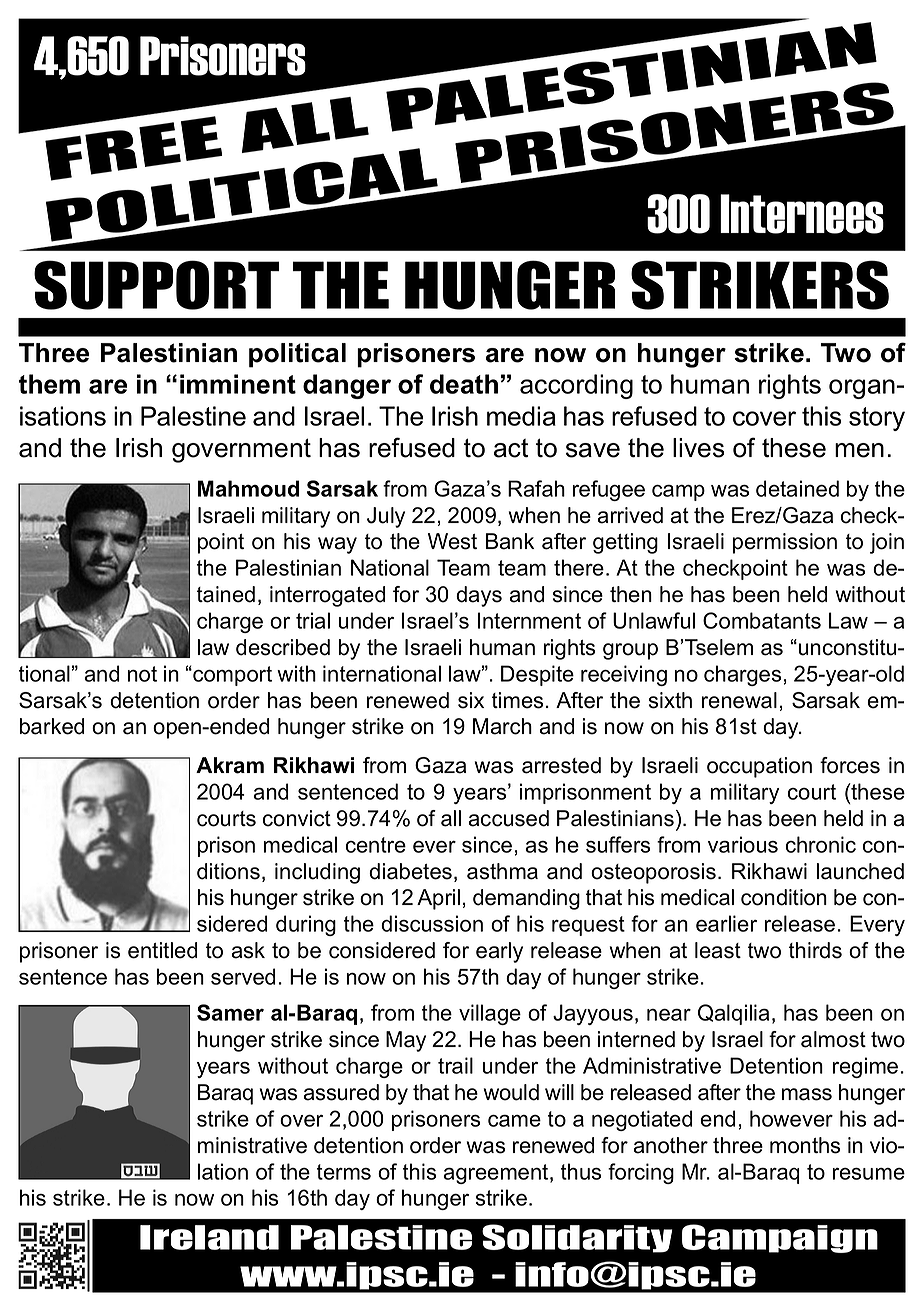 The height and width of the page is (1311, 924). I want to click on story, so click(877, 419).
